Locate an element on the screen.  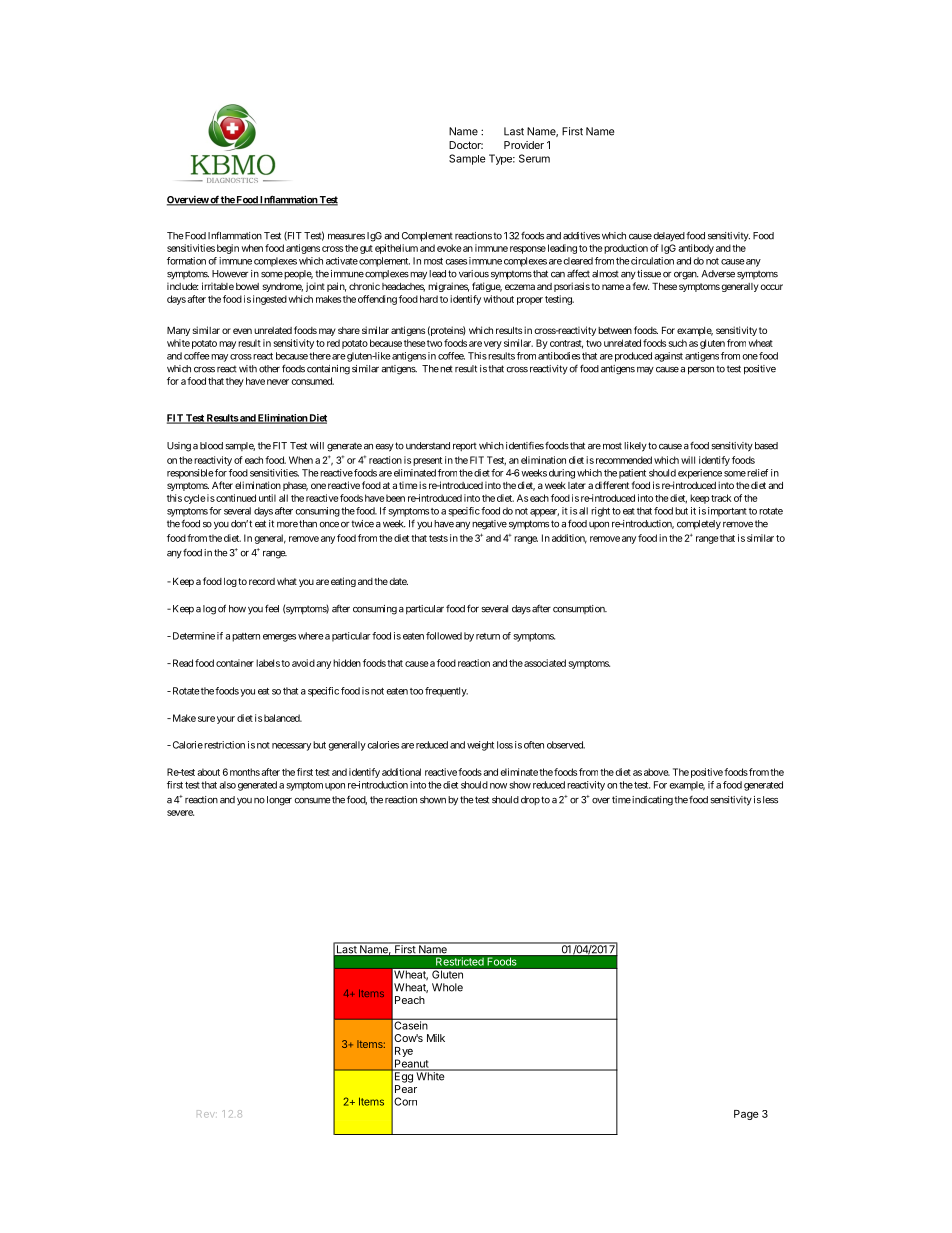
consumption is located at coordinates (580, 609).
